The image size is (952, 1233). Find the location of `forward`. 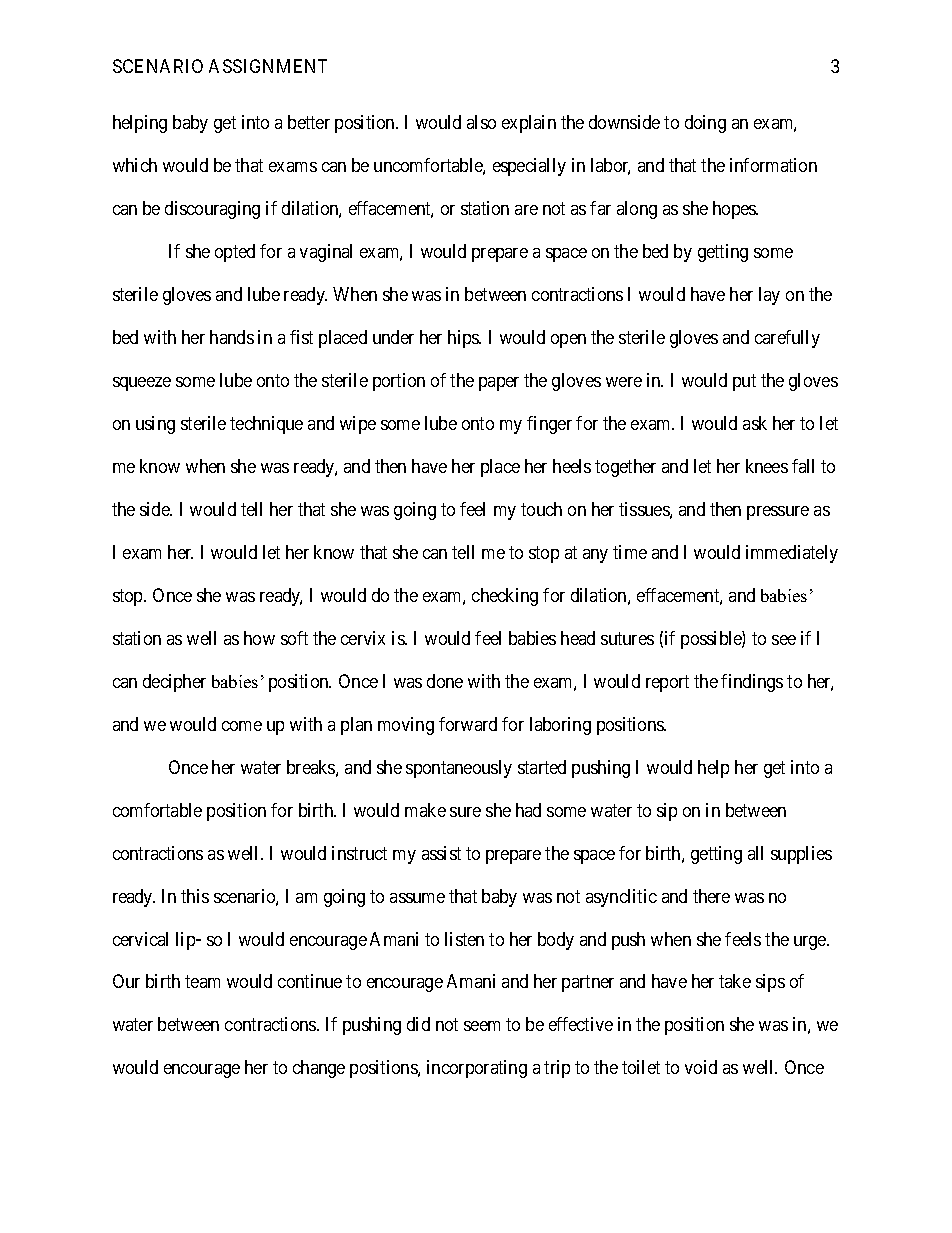

forward is located at coordinates (468, 724).
